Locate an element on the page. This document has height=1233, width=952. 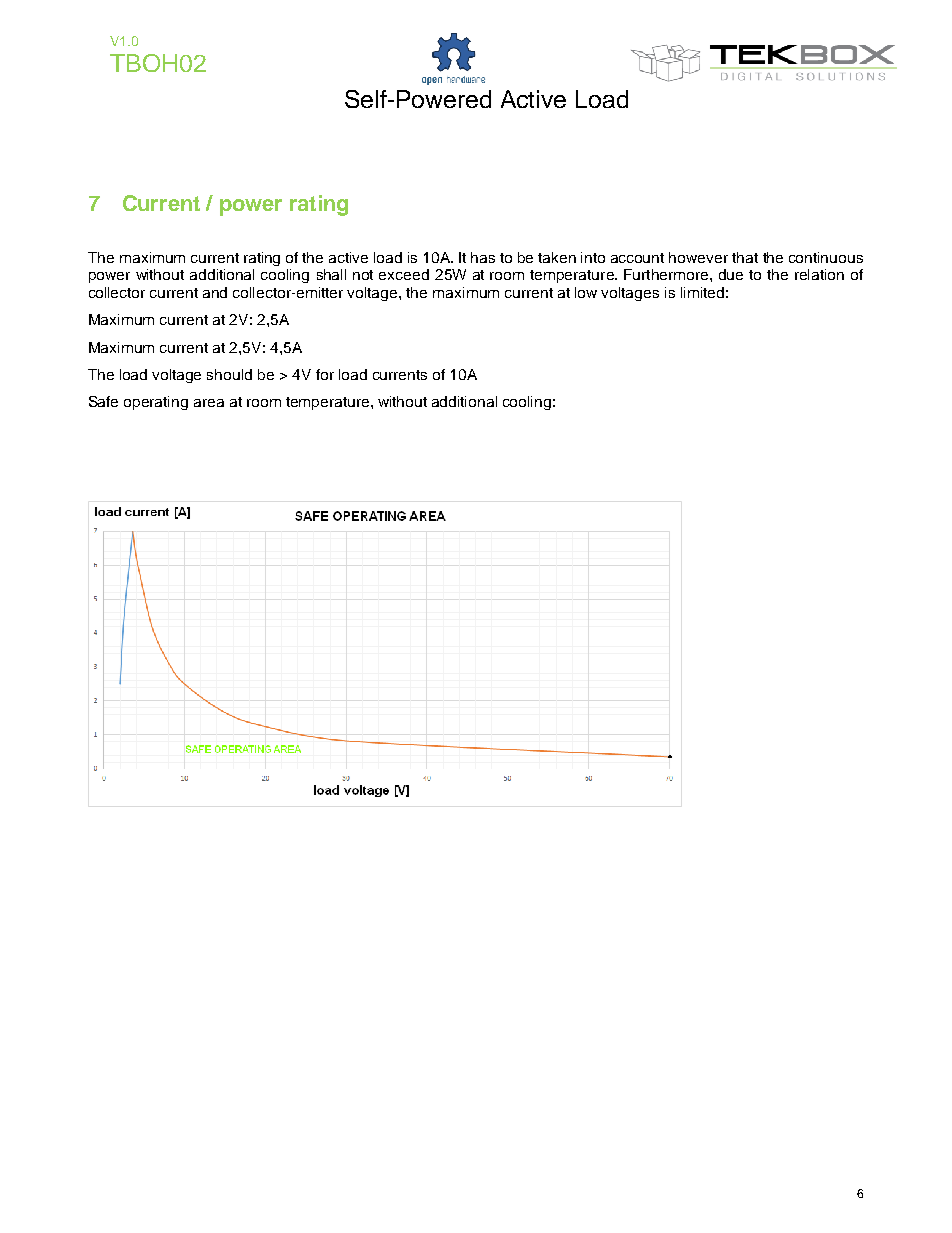
that is located at coordinates (745, 257).
